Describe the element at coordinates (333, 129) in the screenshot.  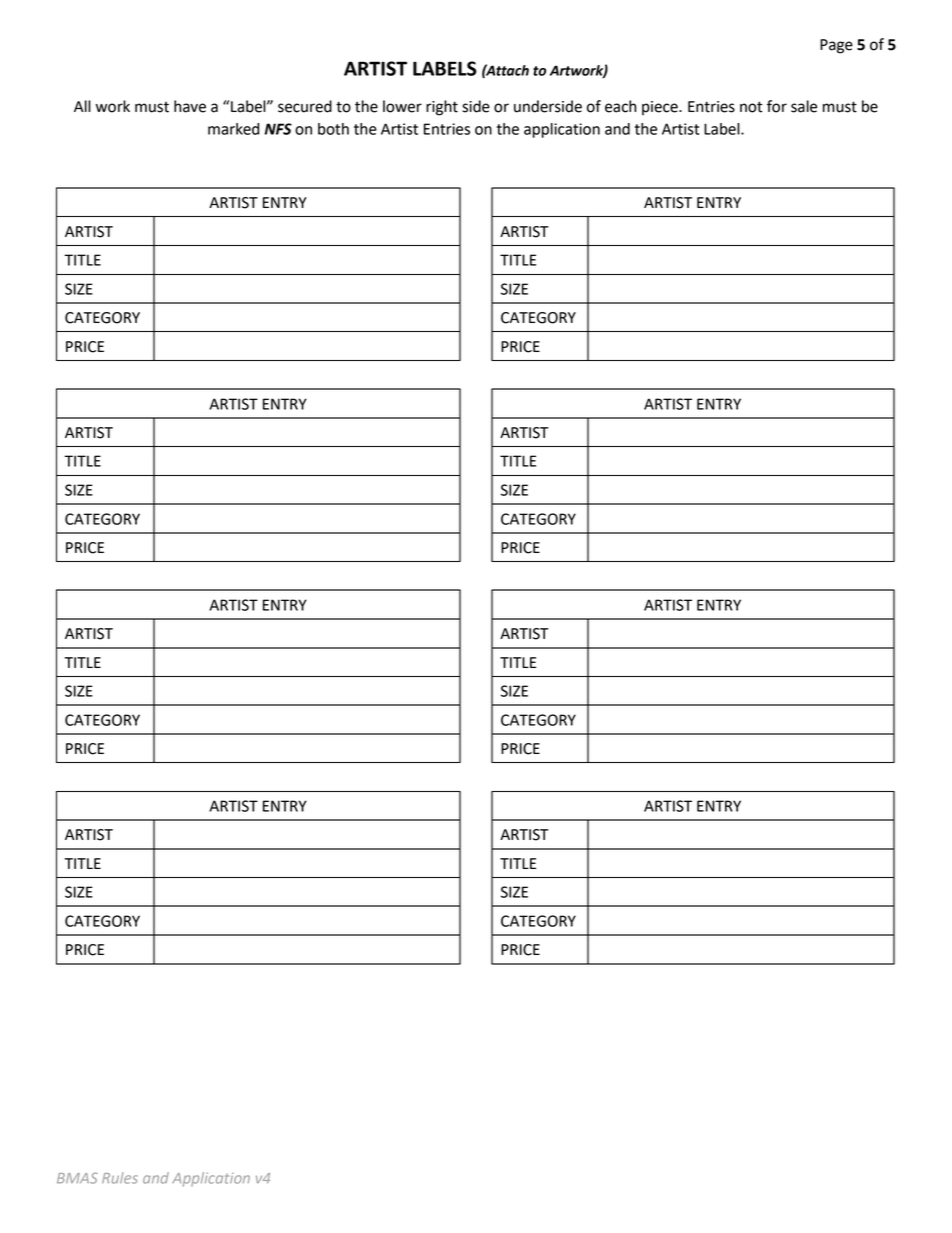
I see `both` at that location.
